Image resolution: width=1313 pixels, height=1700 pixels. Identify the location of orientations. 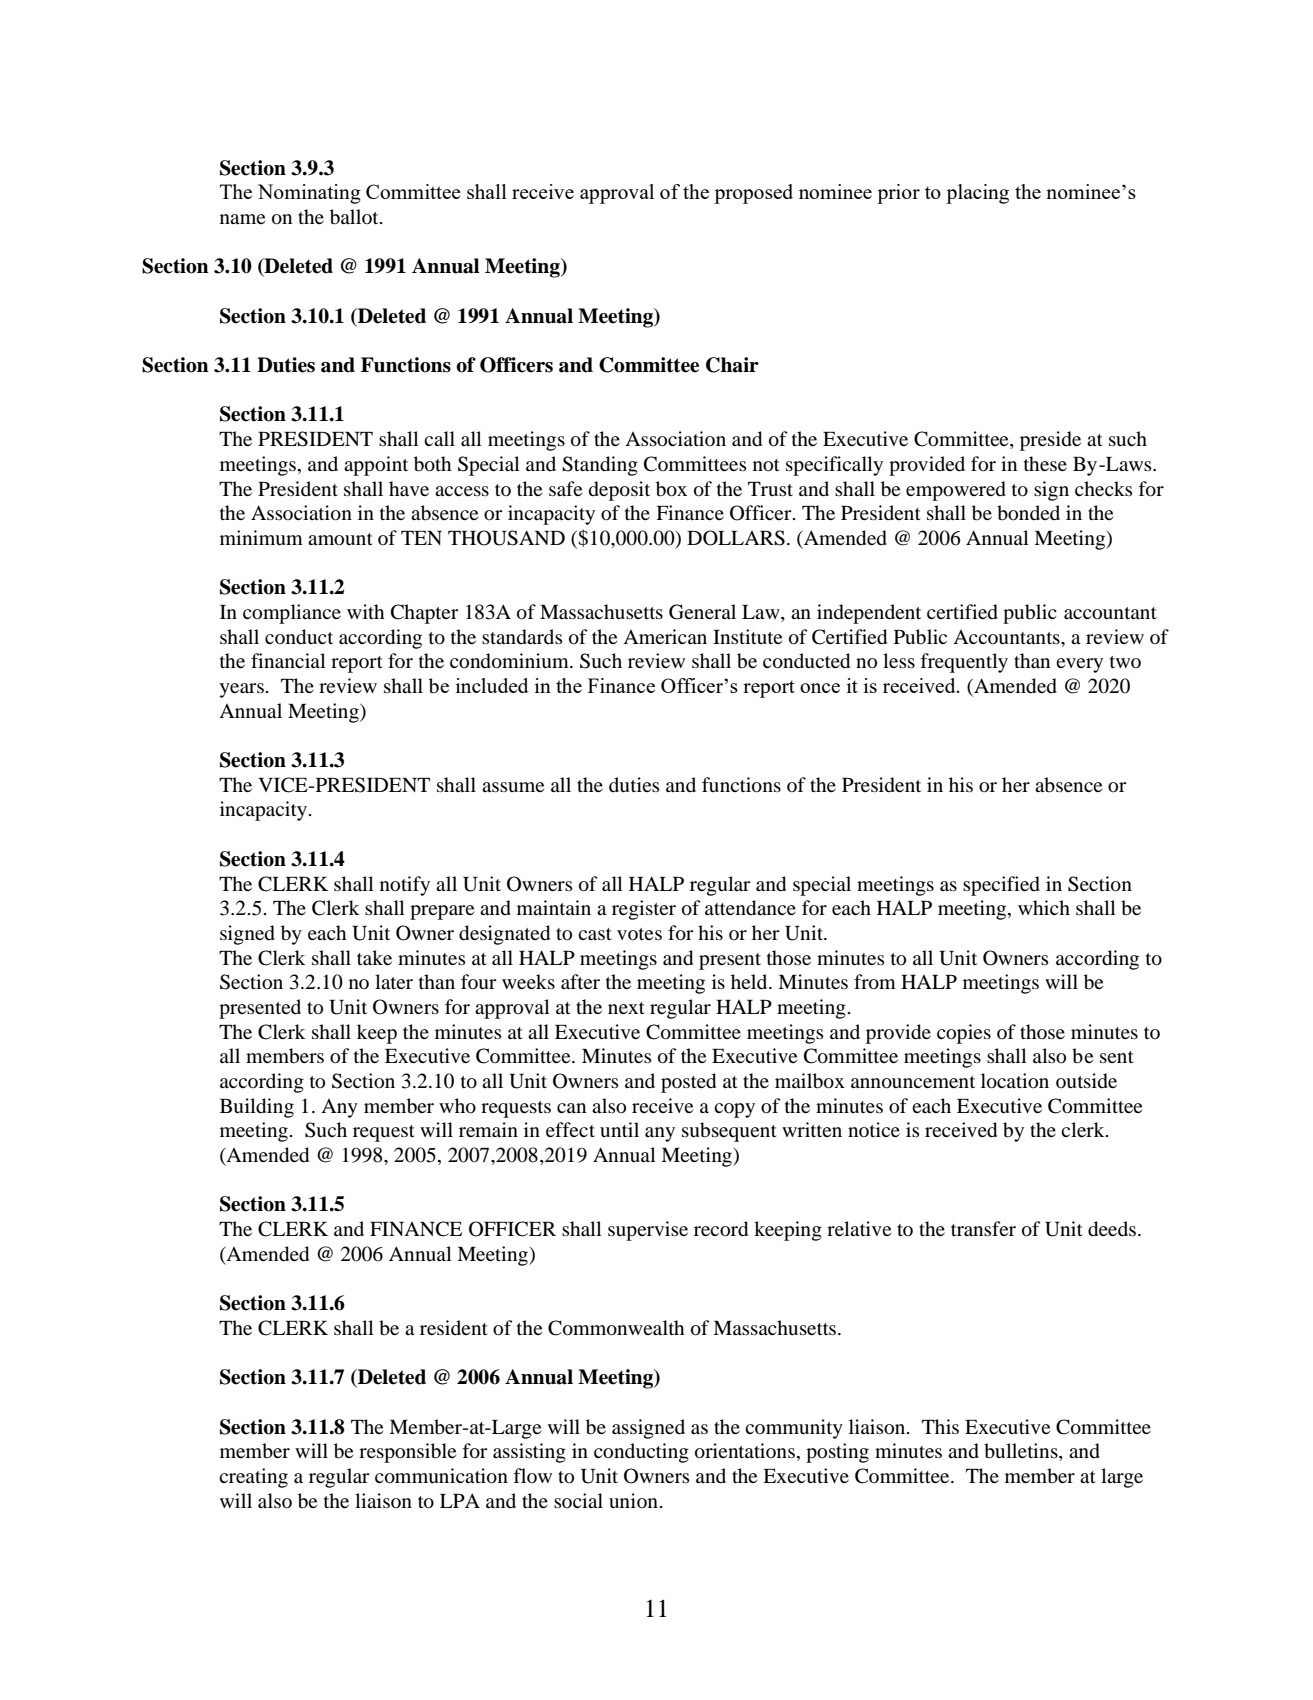
(745, 1451).
